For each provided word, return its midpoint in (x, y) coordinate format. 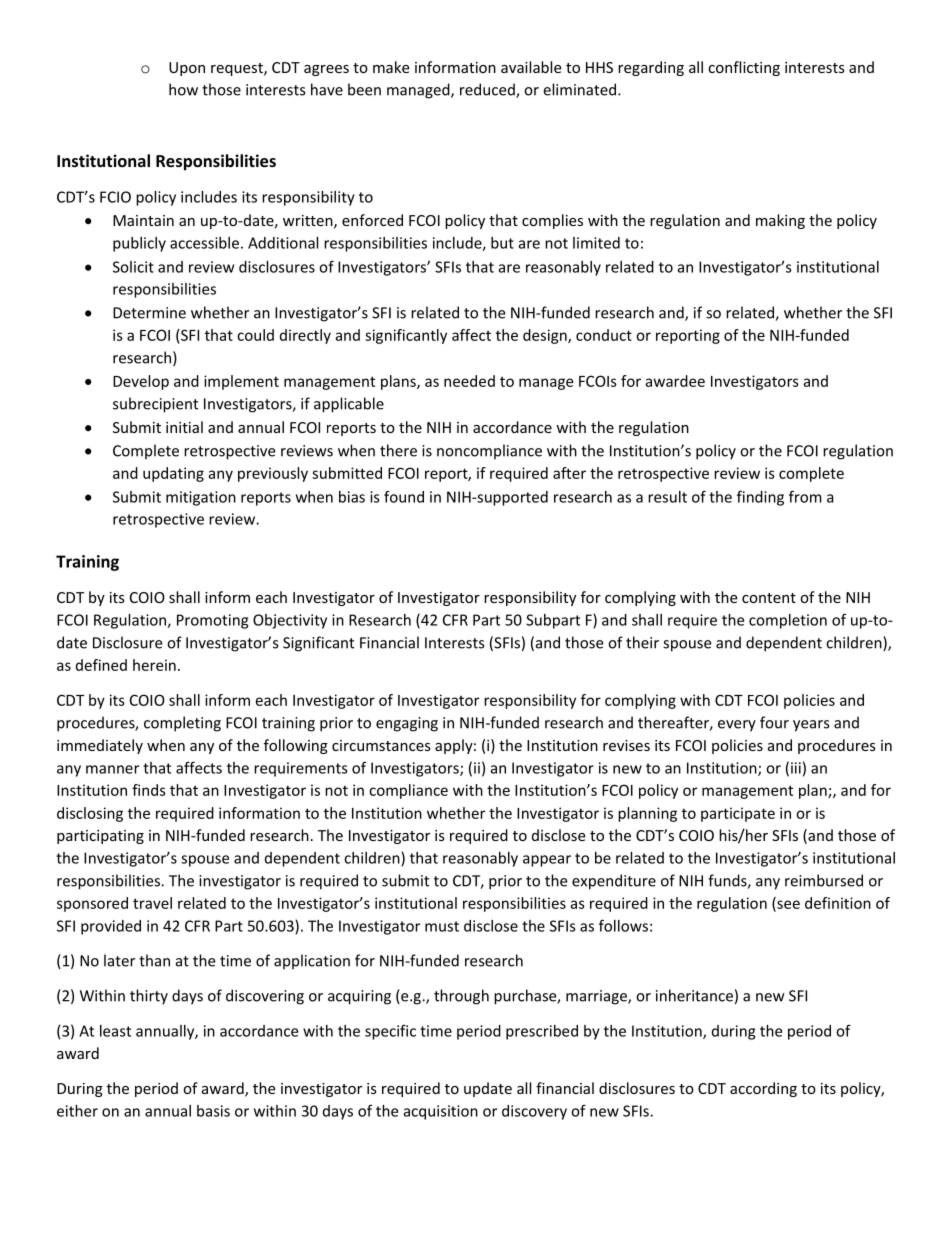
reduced (488, 90)
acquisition (441, 1112)
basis (213, 1111)
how (183, 89)
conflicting (744, 68)
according (763, 1089)
